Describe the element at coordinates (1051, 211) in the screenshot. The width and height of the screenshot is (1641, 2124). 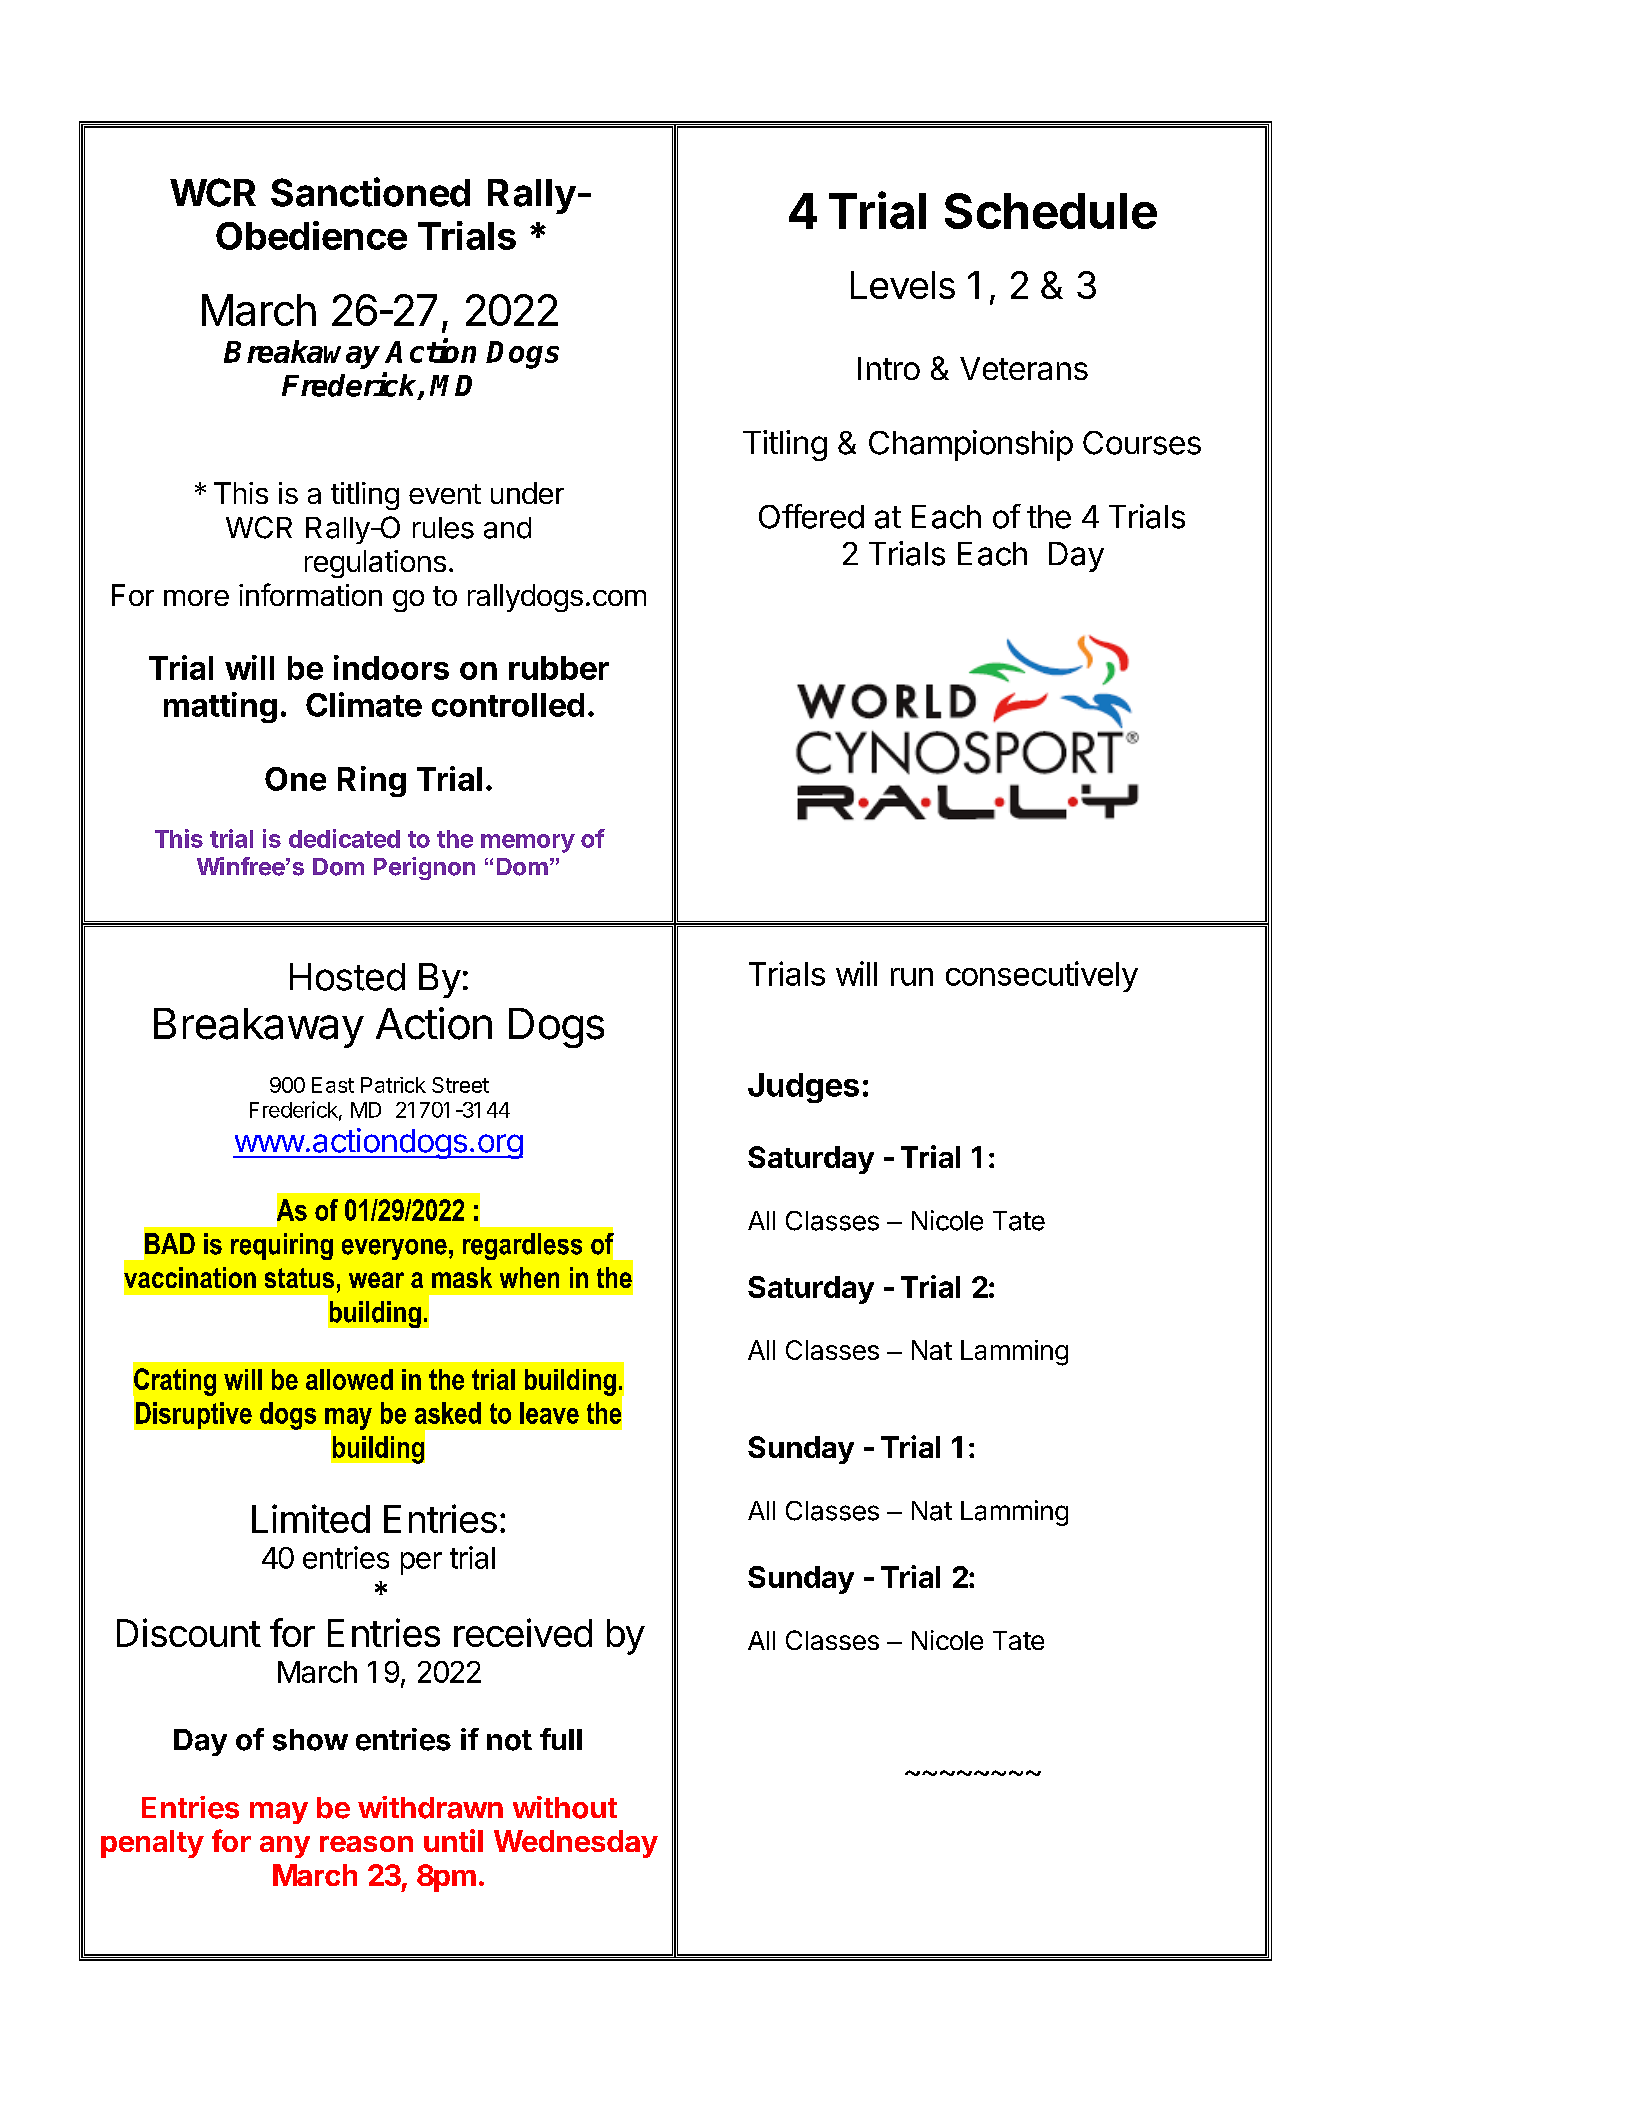
I see `Schedule` at that location.
